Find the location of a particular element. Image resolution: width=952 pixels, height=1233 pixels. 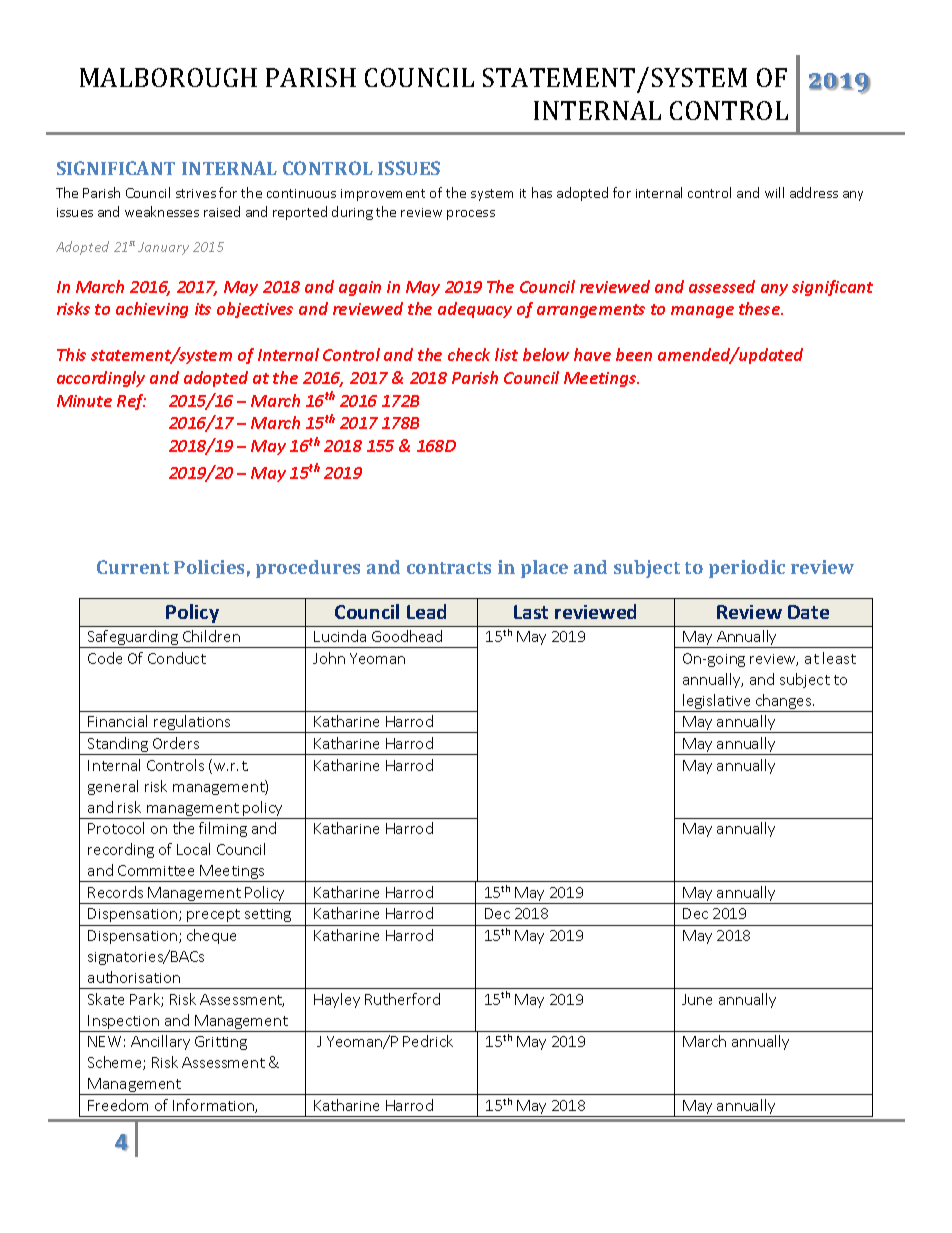

Conduct is located at coordinates (177, 658).
